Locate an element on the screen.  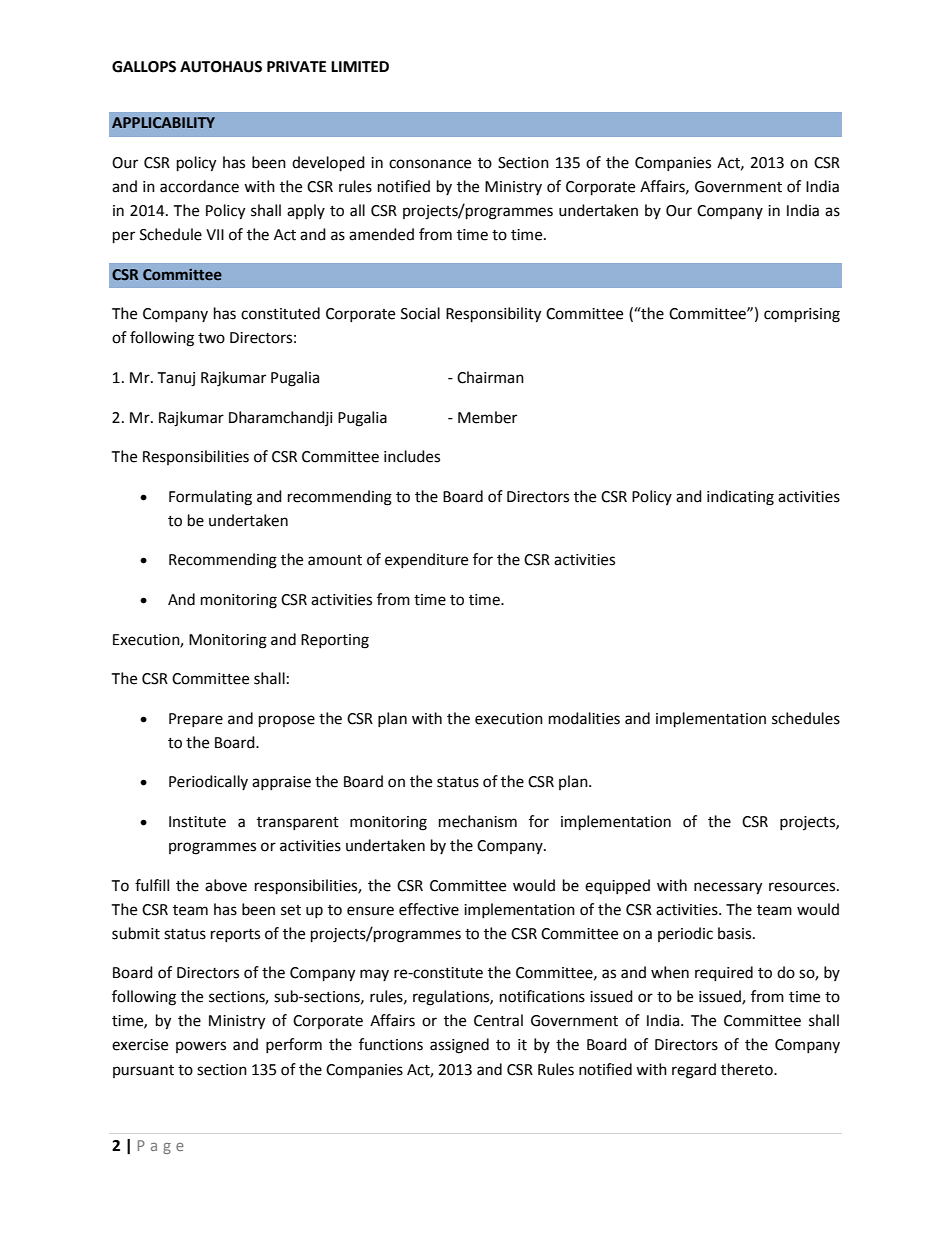
consonance is located at coordinates (430, 164).
